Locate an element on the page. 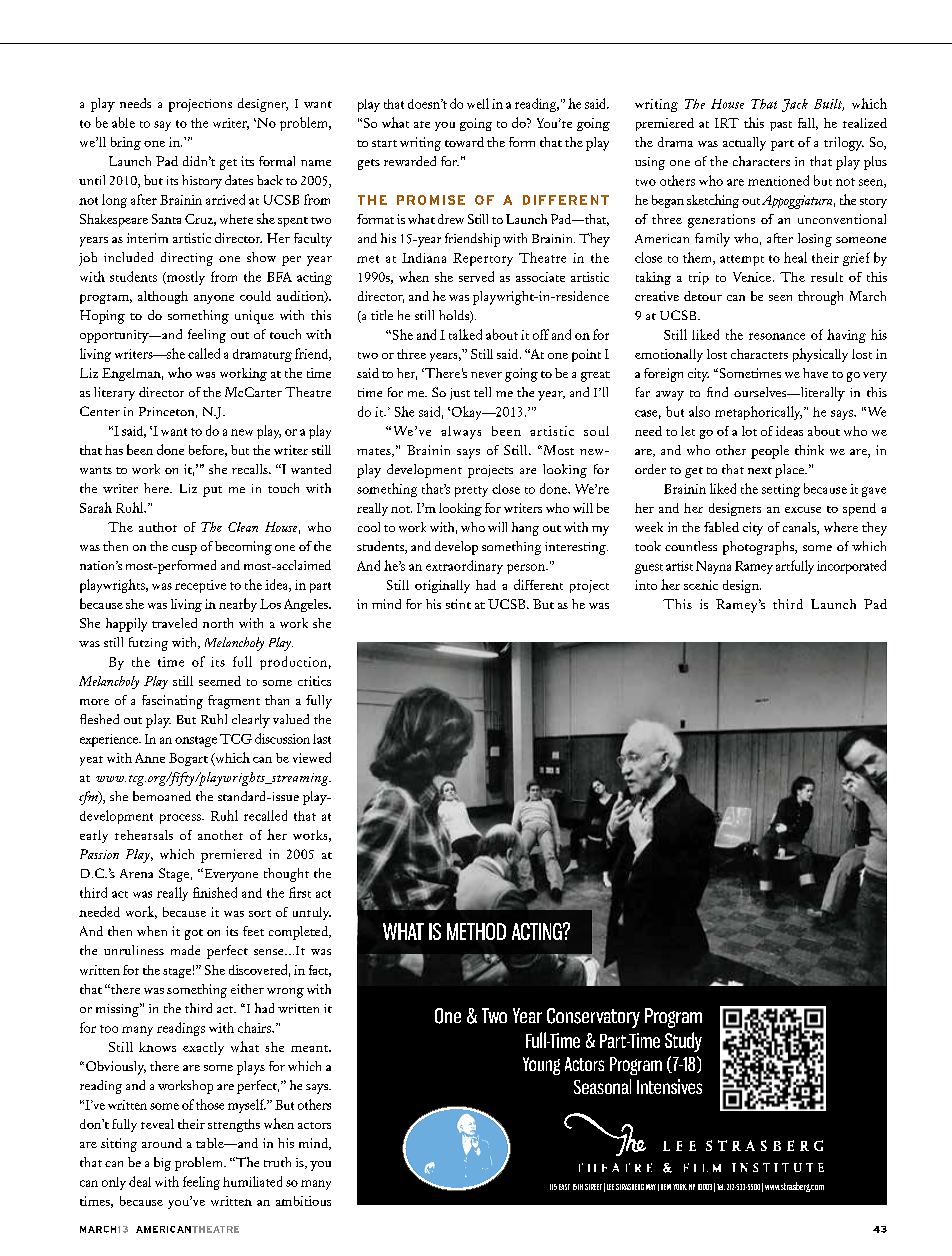 This image has height=1256, width=952. past is located at coordinates (781, 126).
